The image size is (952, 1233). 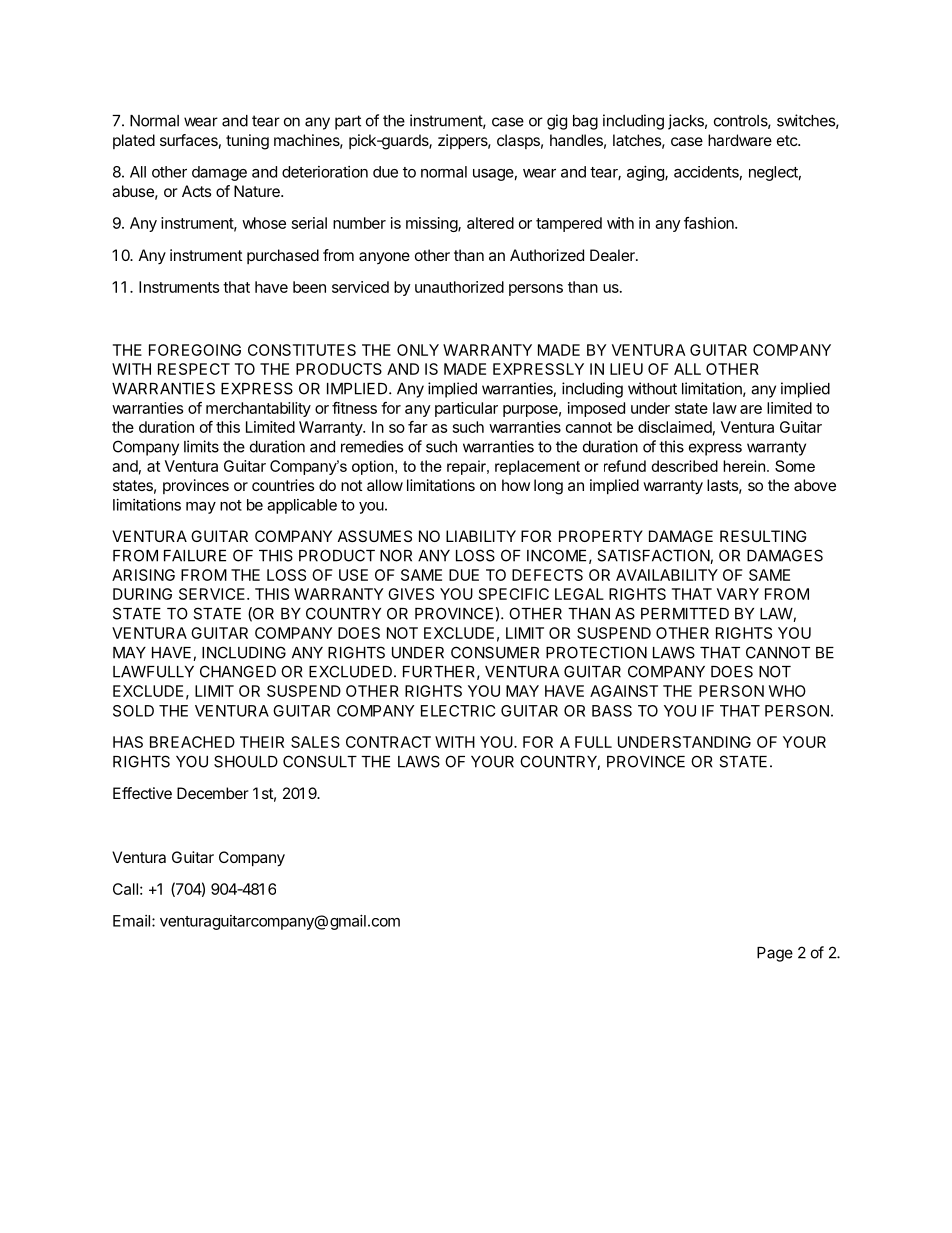 What do you see at coordinates (247, 142) in the document?
I see `tuning` at bounding box center [247, 142].
